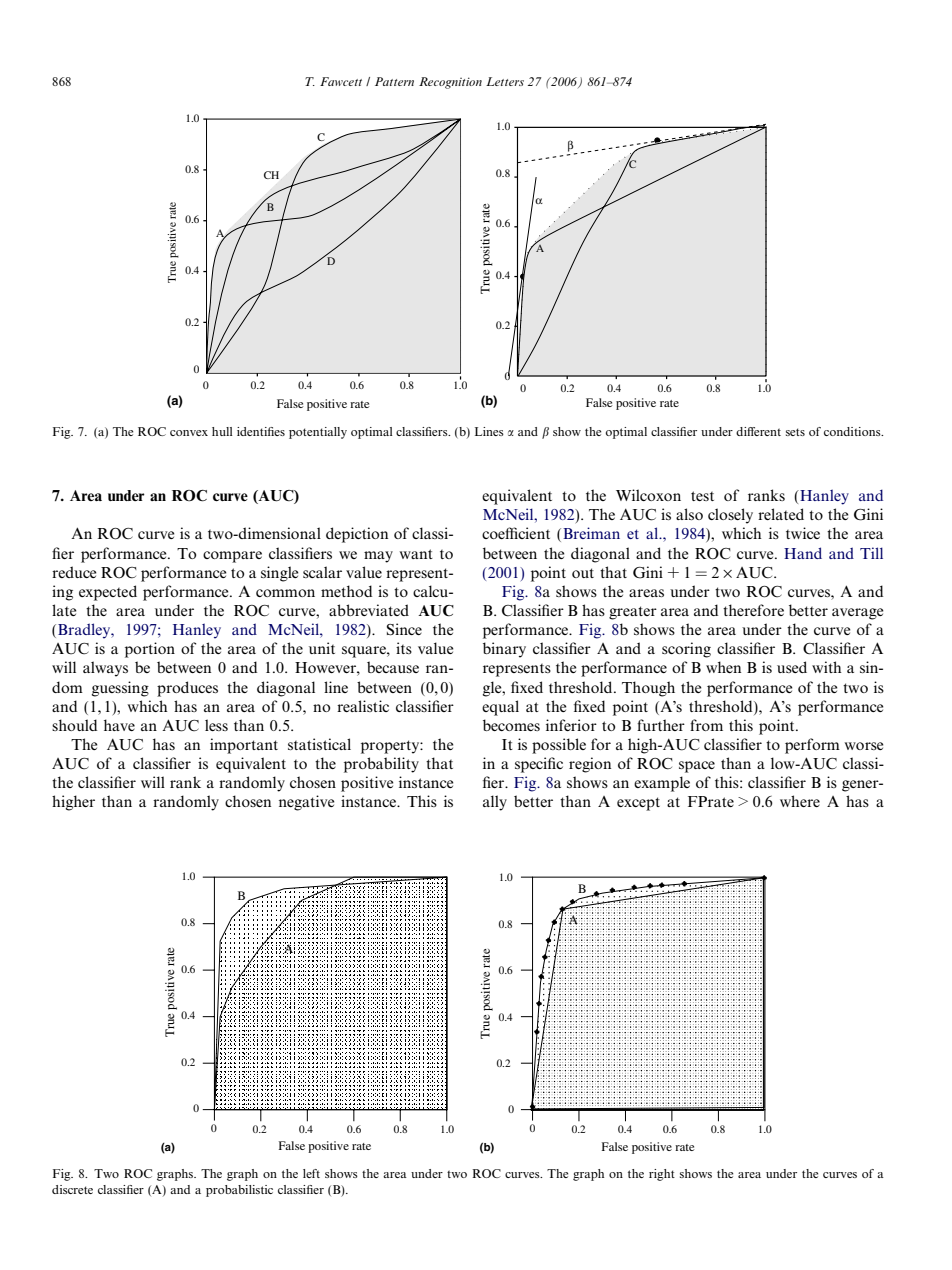  Describe the element at coordinates (381, 765) in the screenshot. I see `probability` at that location.
